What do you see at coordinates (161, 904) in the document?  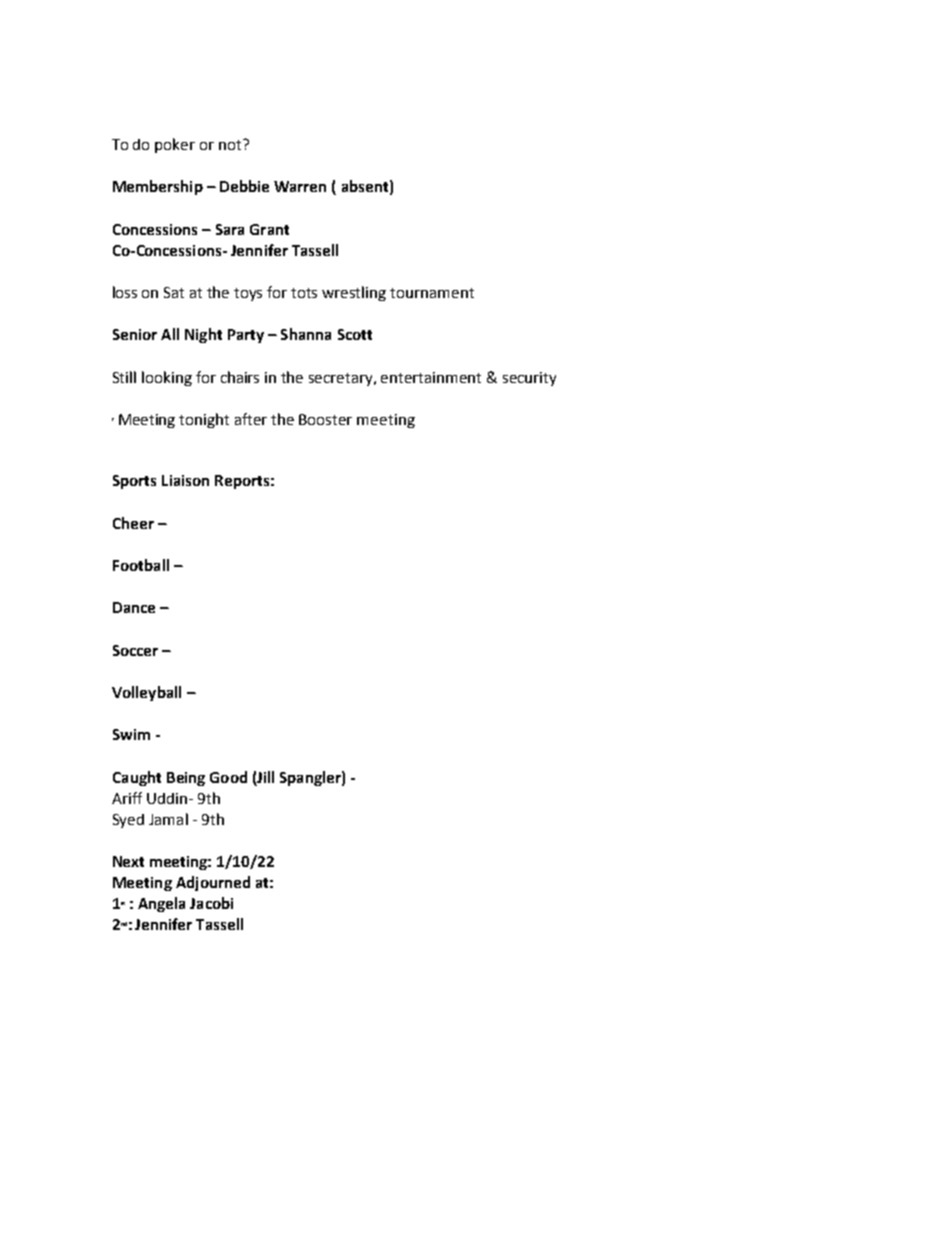 I see `Angela` at bounding box center [161, 904].
